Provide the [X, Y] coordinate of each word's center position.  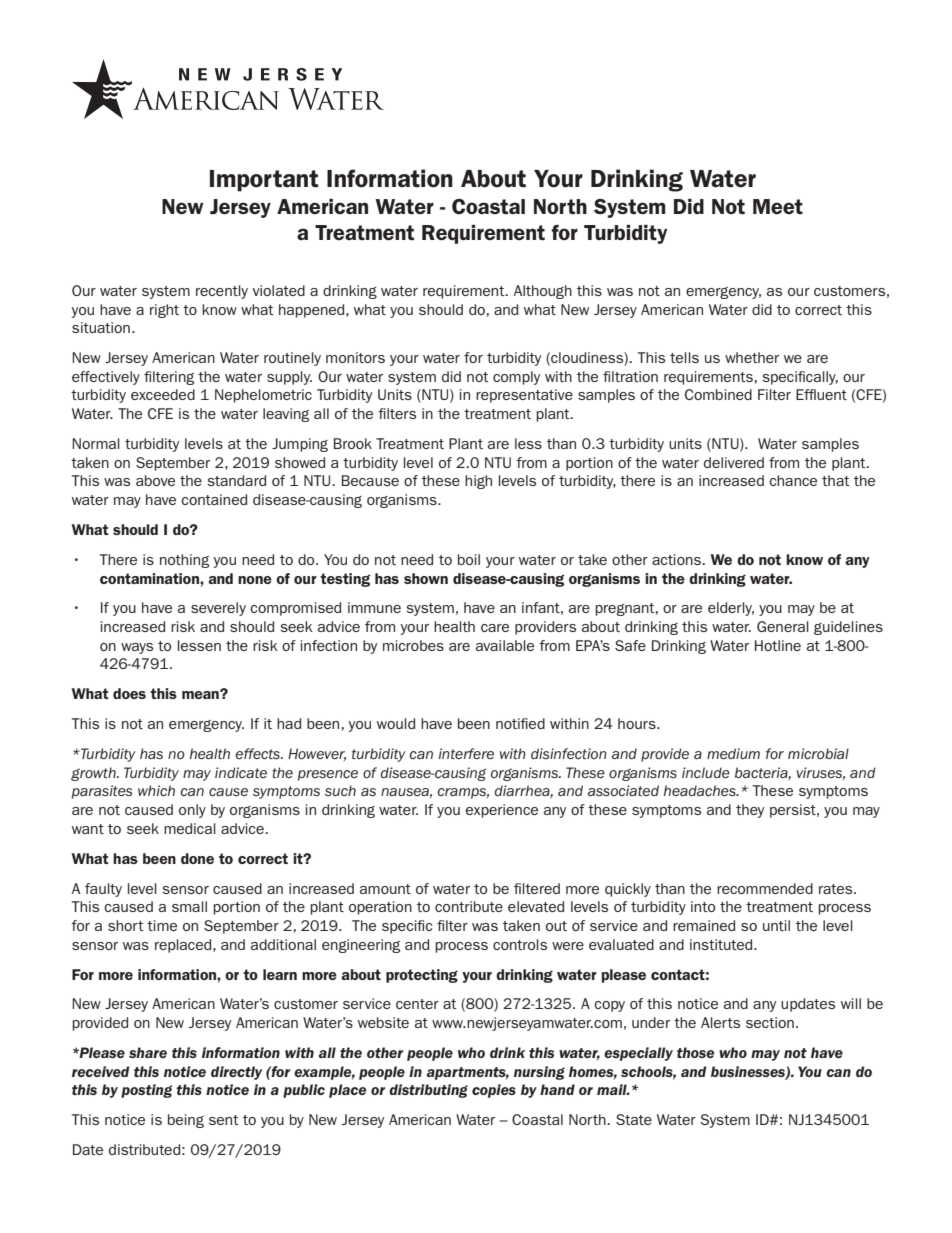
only [192, 811]
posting [146, 1091]
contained [214, 499]
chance [793, 480]
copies [494, 1091]
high [478, 482]
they [750, 811]
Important [264, 181]
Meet [778, 207]
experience [502, 811]
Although [543, 292]
